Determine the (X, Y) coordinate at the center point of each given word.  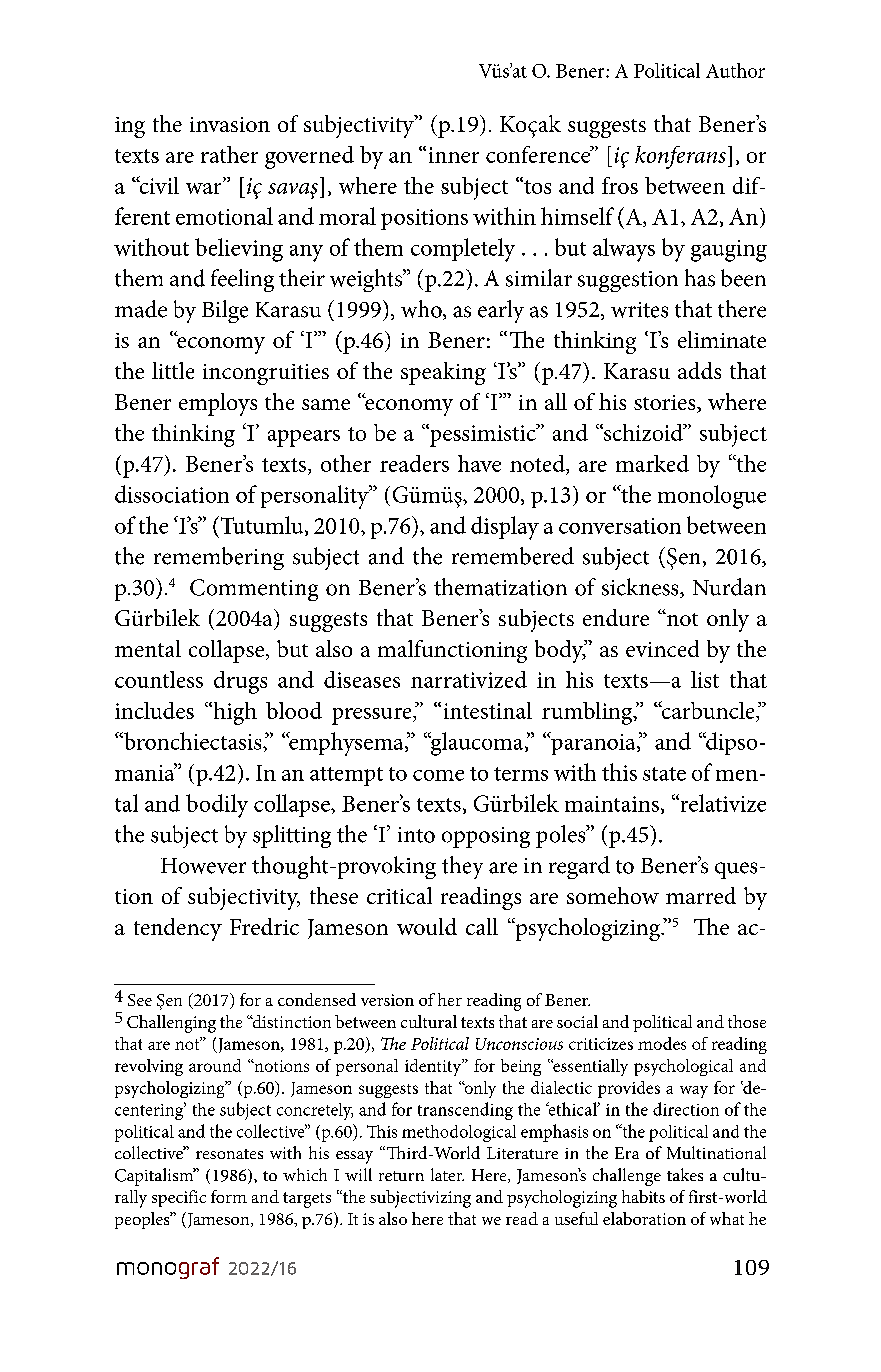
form (229, 1196)
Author (735, 70)
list (705, 679)
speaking (443, 373)
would (427, 926)
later (447, 1174)
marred (701, 895)
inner (454, 155)
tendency (178, 929)
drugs (240, 682)
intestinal (488, 710)
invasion (230, 124)
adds (699, 370)
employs (218, 404)
